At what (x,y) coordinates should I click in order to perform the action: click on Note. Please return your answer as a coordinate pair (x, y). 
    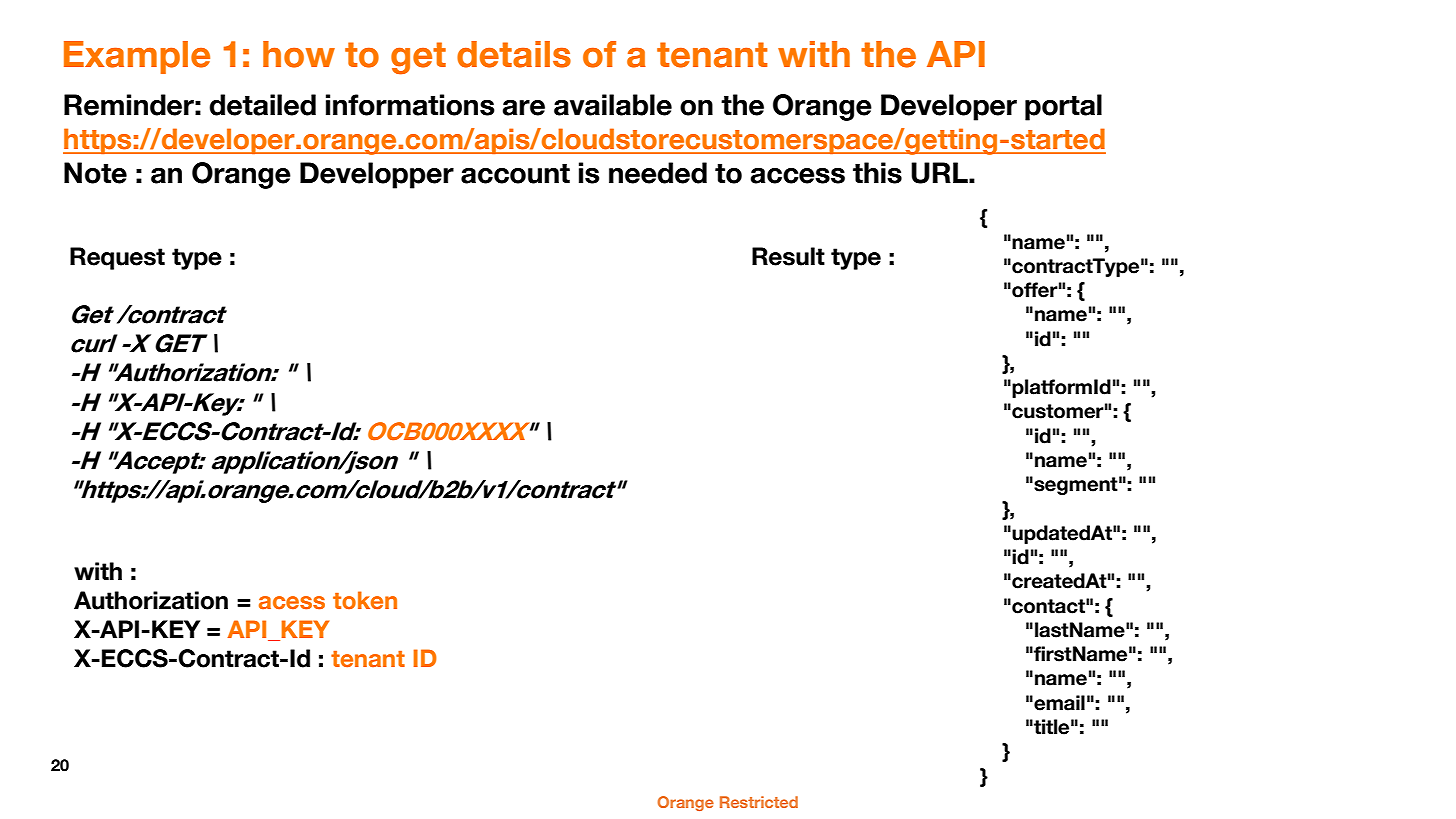
    Looking at the image, I should click on (95, 173).
